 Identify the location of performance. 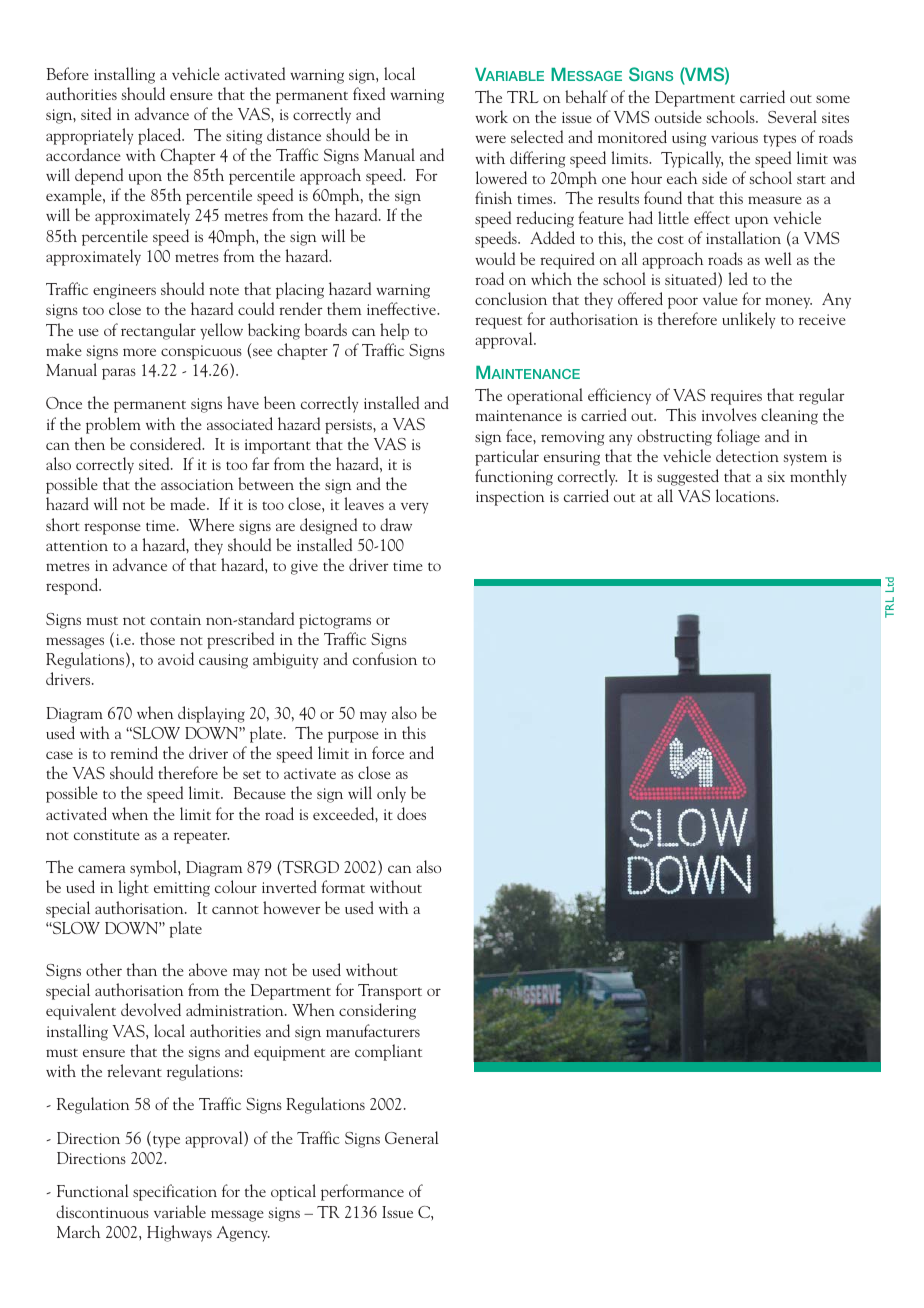
(362, 1192).
